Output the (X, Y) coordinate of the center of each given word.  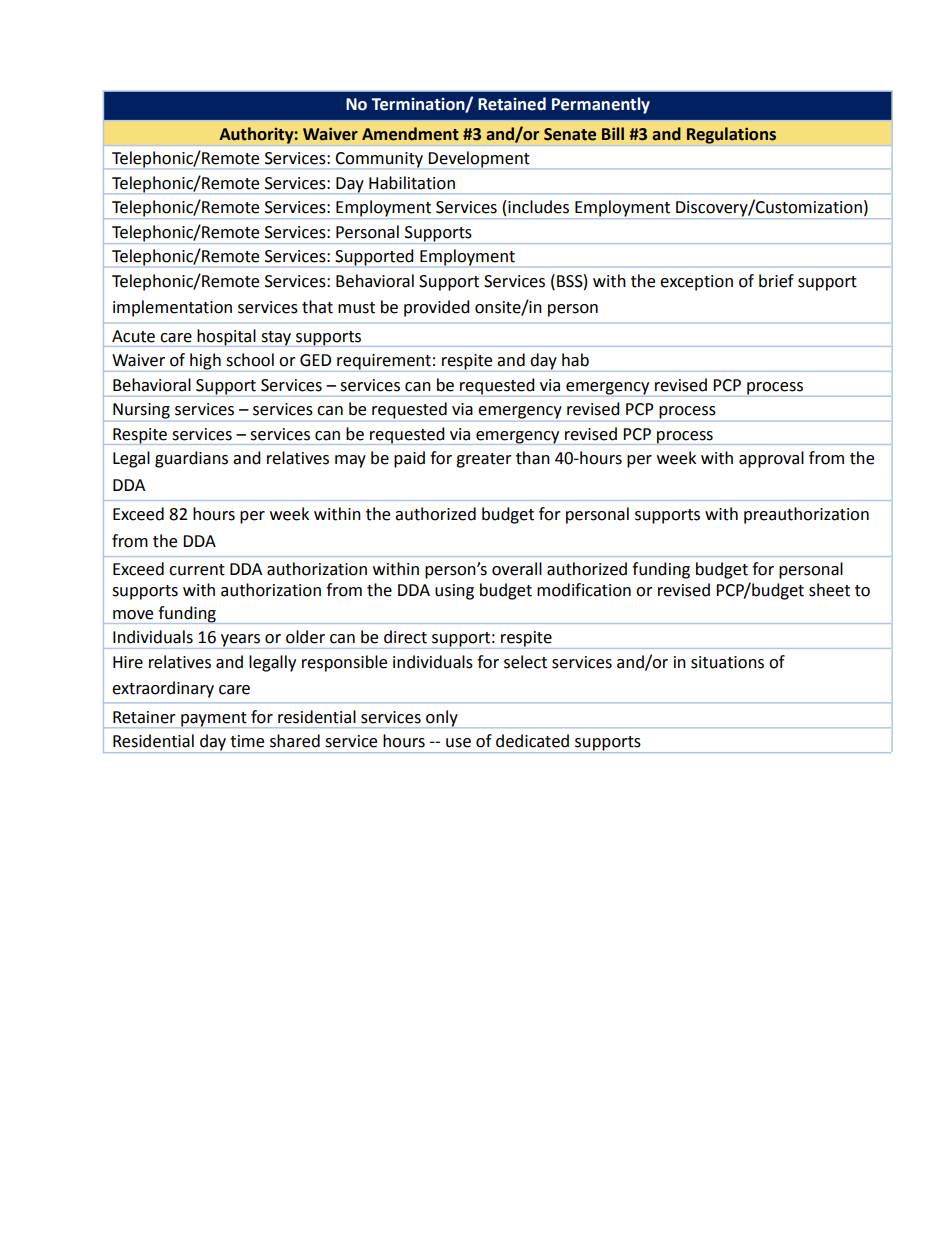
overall (517, 569)
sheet (829, 590)
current (197, 570)
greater (484, 460)
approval (771, 459)
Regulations (731, 135)
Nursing (141, 411)
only (442, 719)
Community (379, 160)
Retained (512, 104)
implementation (172, 308)
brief (776, 281)
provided (437, 308)
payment (214, 720)
